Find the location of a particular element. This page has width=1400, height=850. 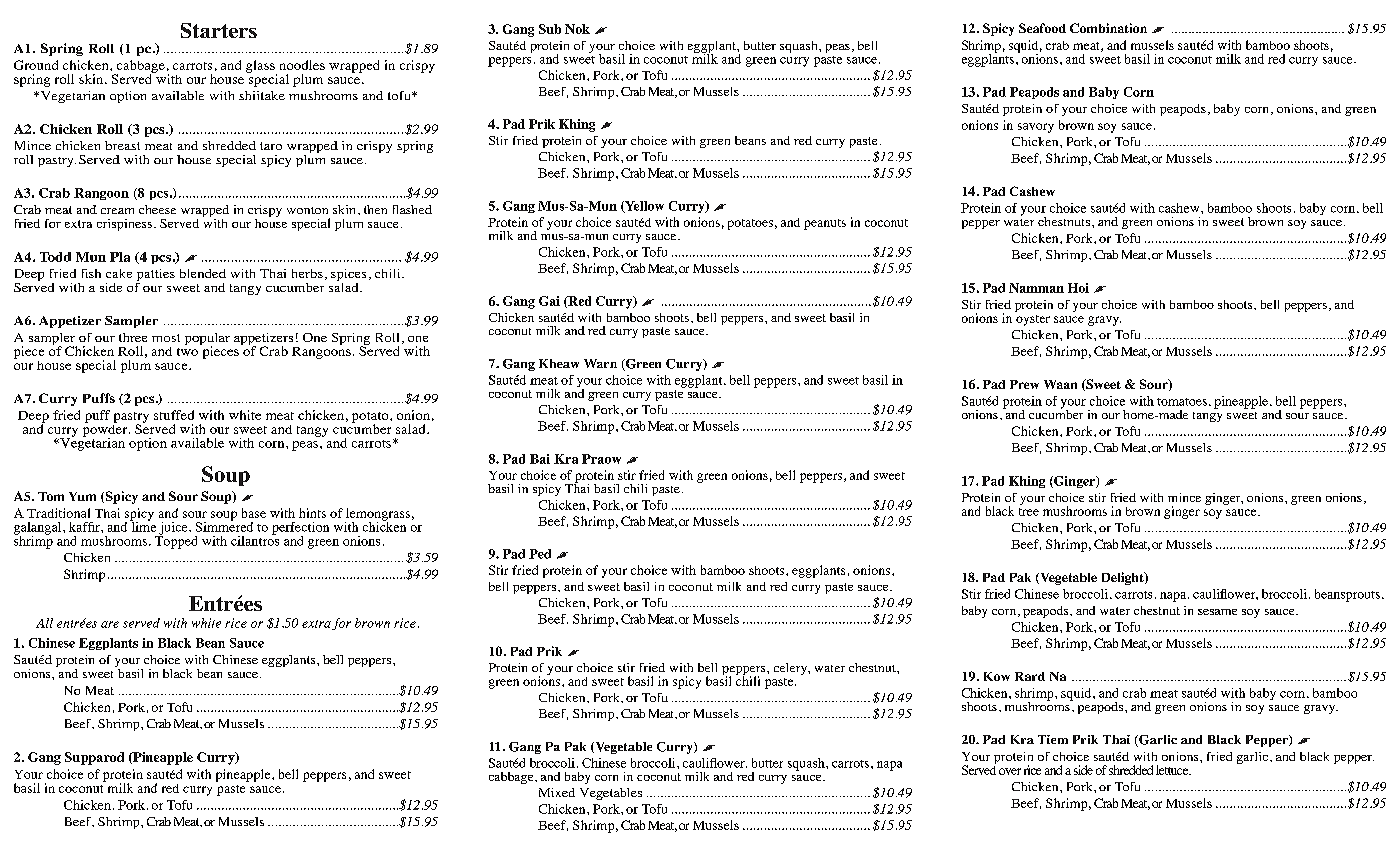

Starters is located at coordinates (219, 30).
